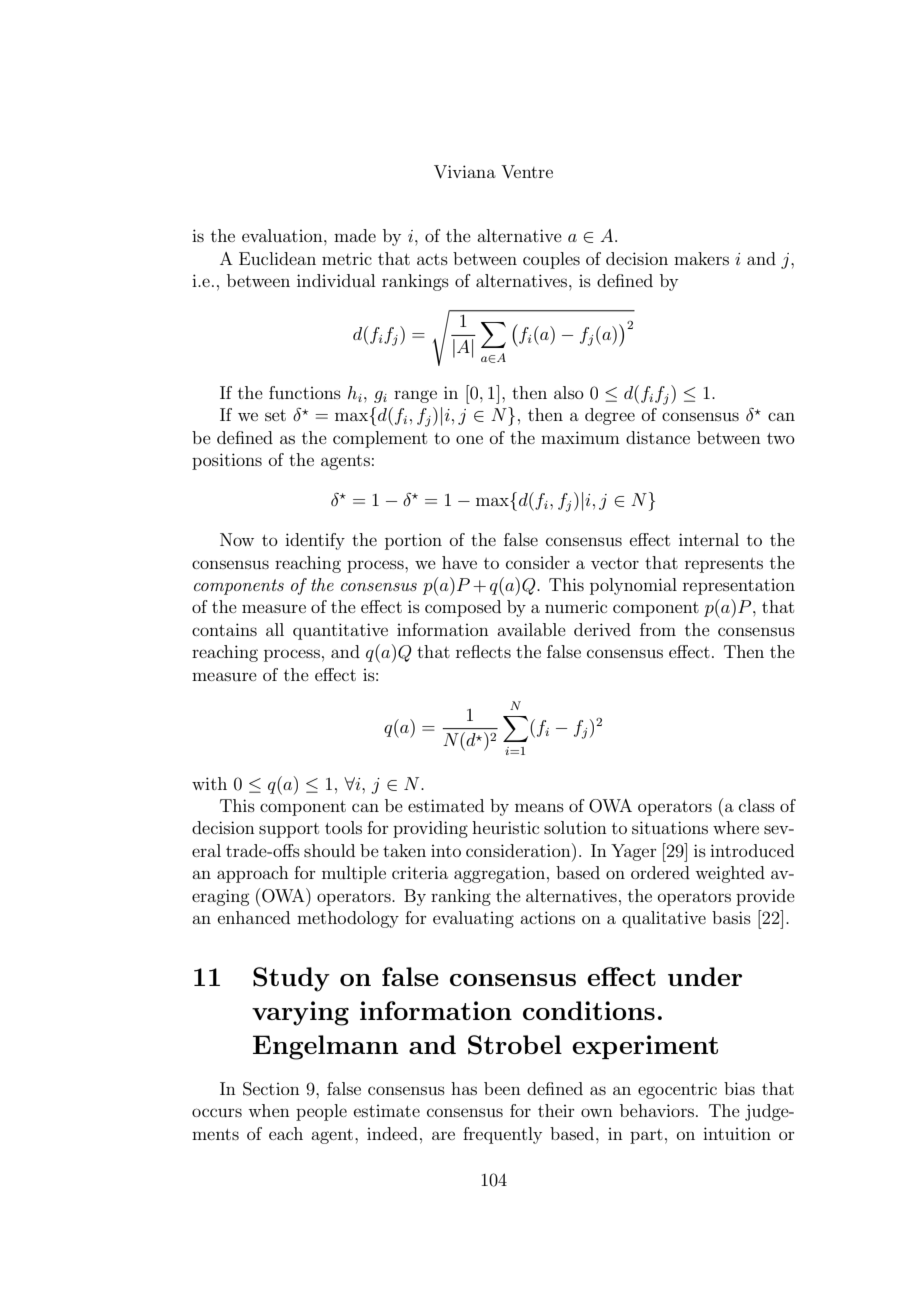 Image resolution: width=924 pixels, height=1308 pixels. What do you see at coordinates (289, 830) in the page?
I see `support` at bounding box center [289, 830].
